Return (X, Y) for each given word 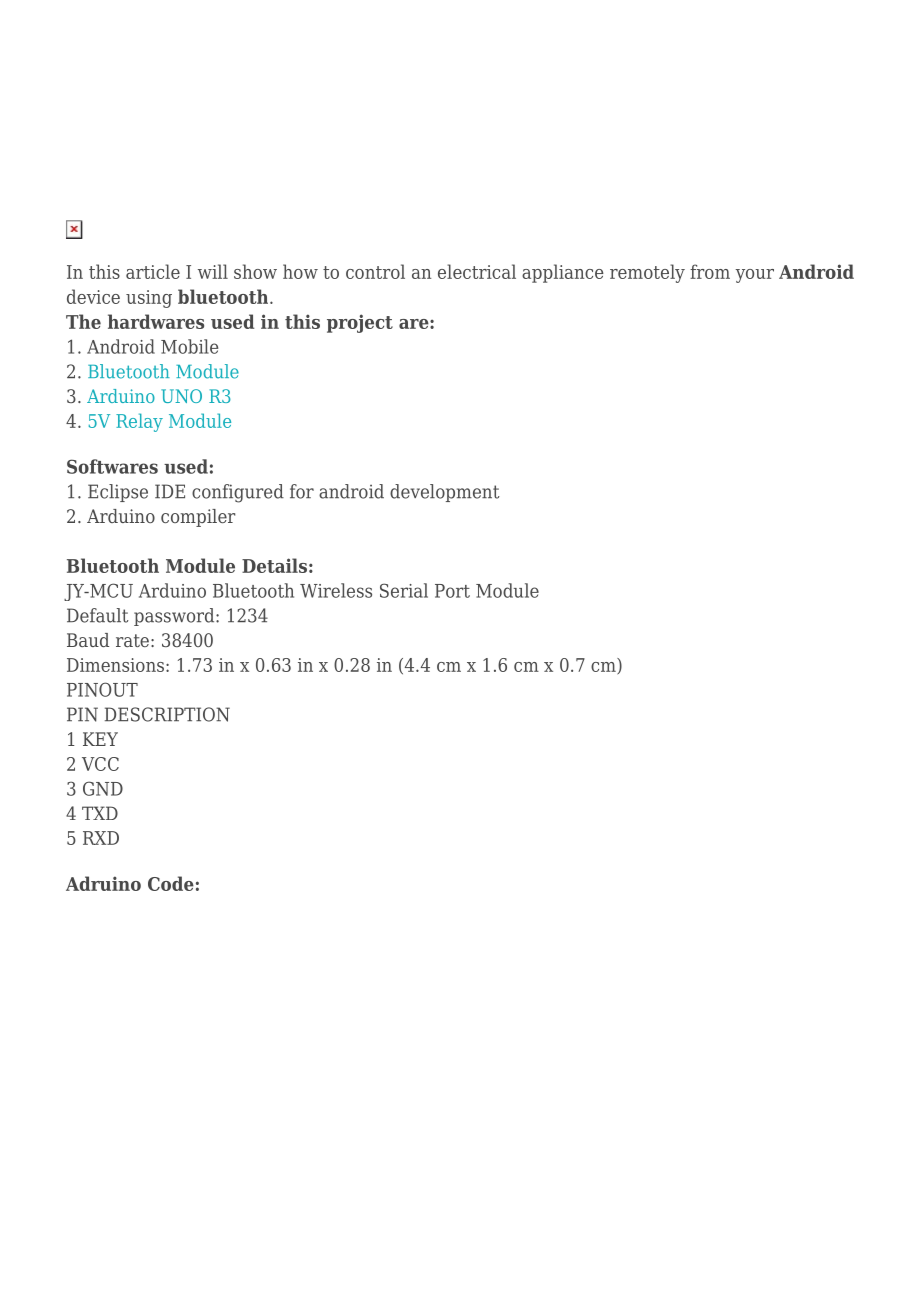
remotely (647, 273)
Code (171, 883)
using (149, 299)
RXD (101, 838)
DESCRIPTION (167, 714)
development (445, 493)
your (755, 276)
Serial (404, 590)
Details (274, 565)
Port (452, 591)
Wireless (336, 590)
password (175, 617)
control (375, 271)
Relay (139, 422)
